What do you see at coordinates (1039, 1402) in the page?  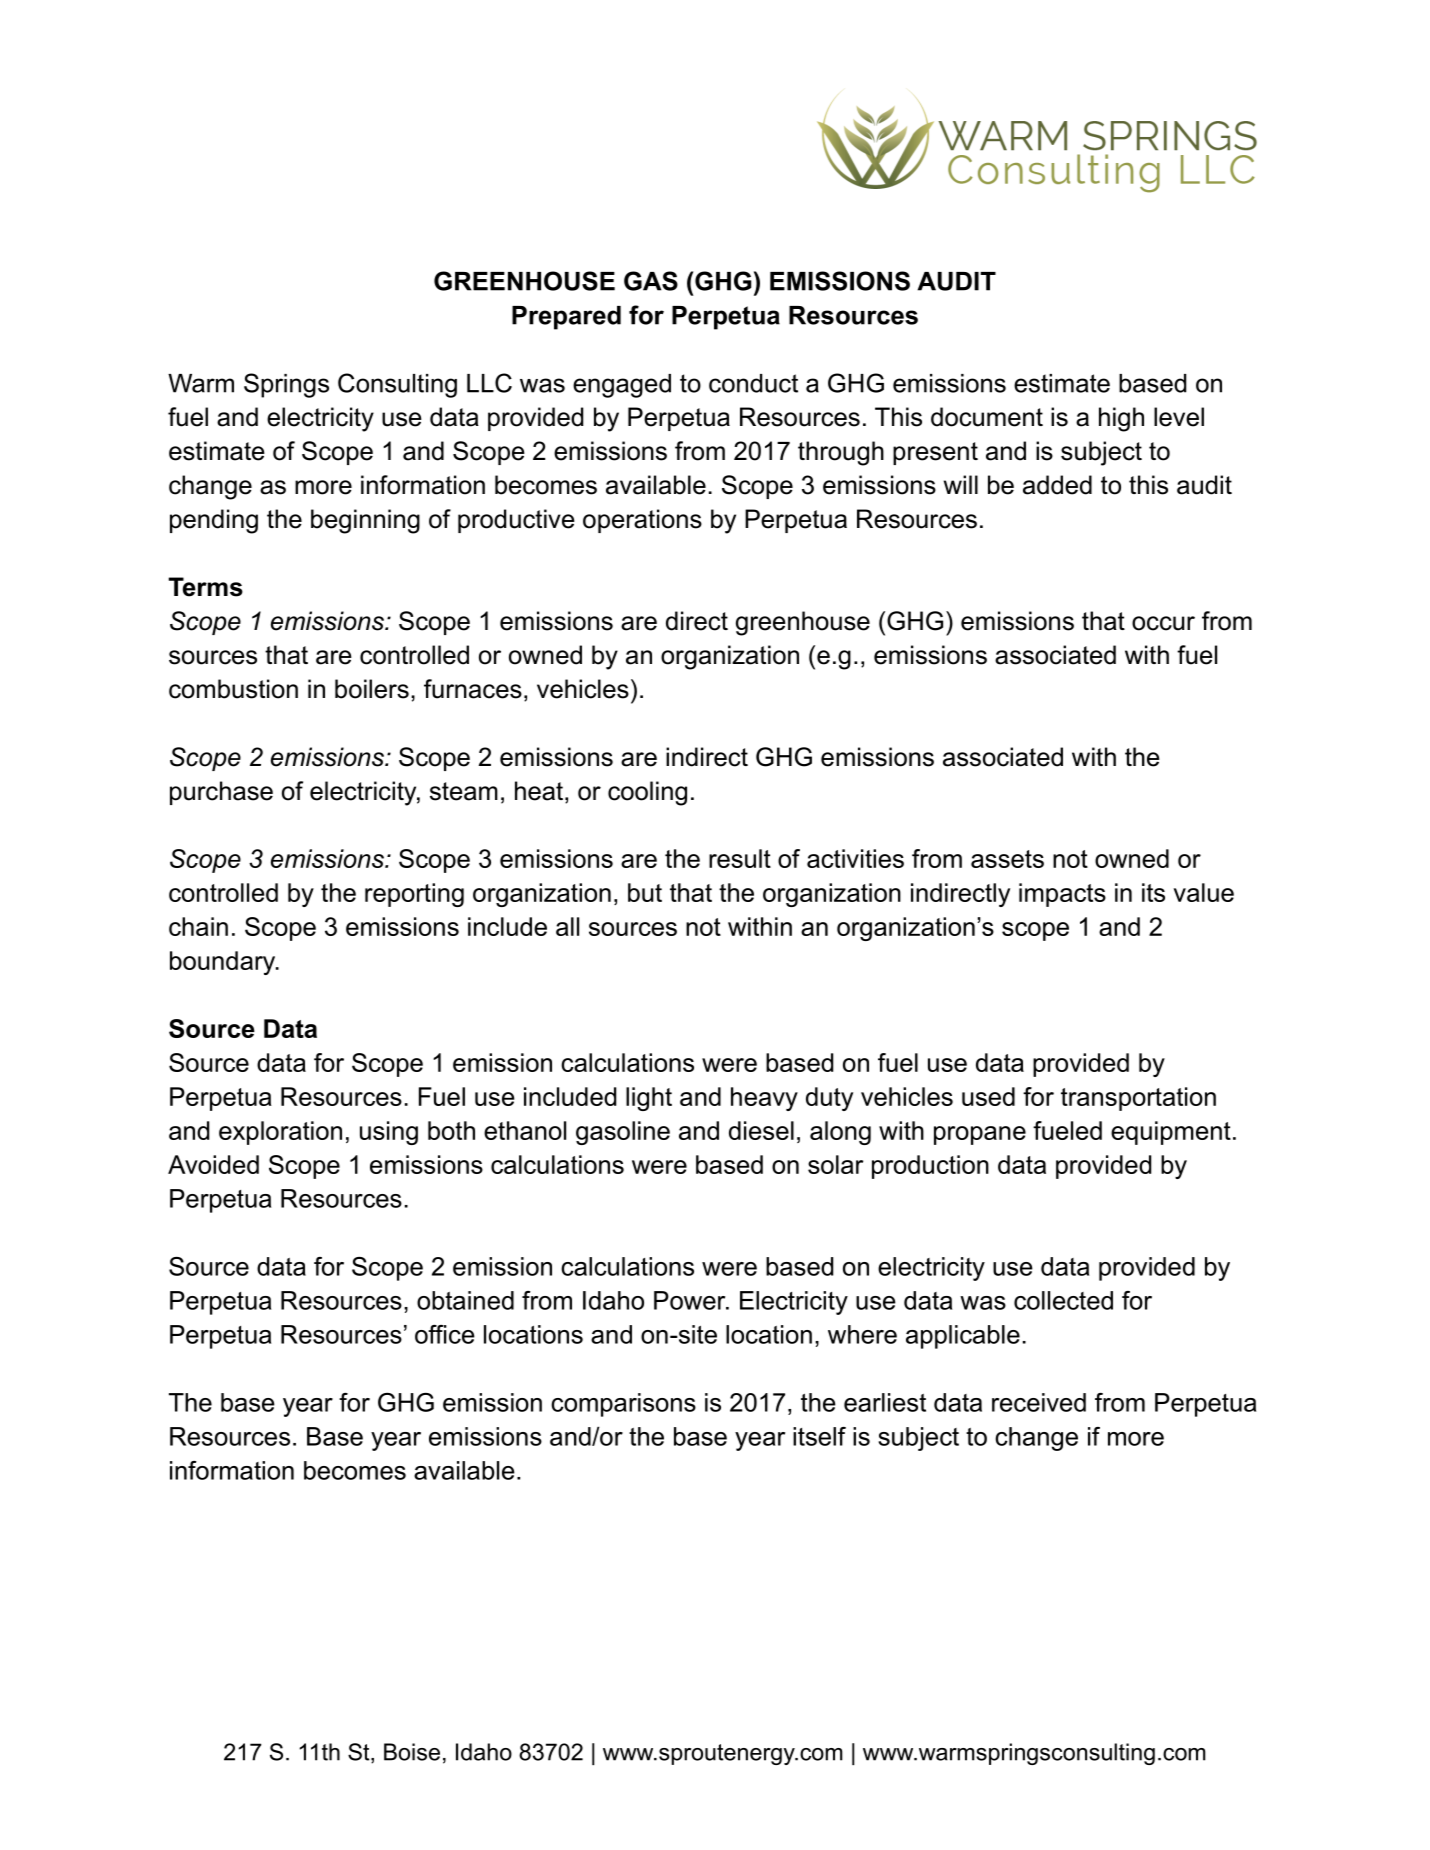 I see `received` at bounding box center [1039, 1402].
